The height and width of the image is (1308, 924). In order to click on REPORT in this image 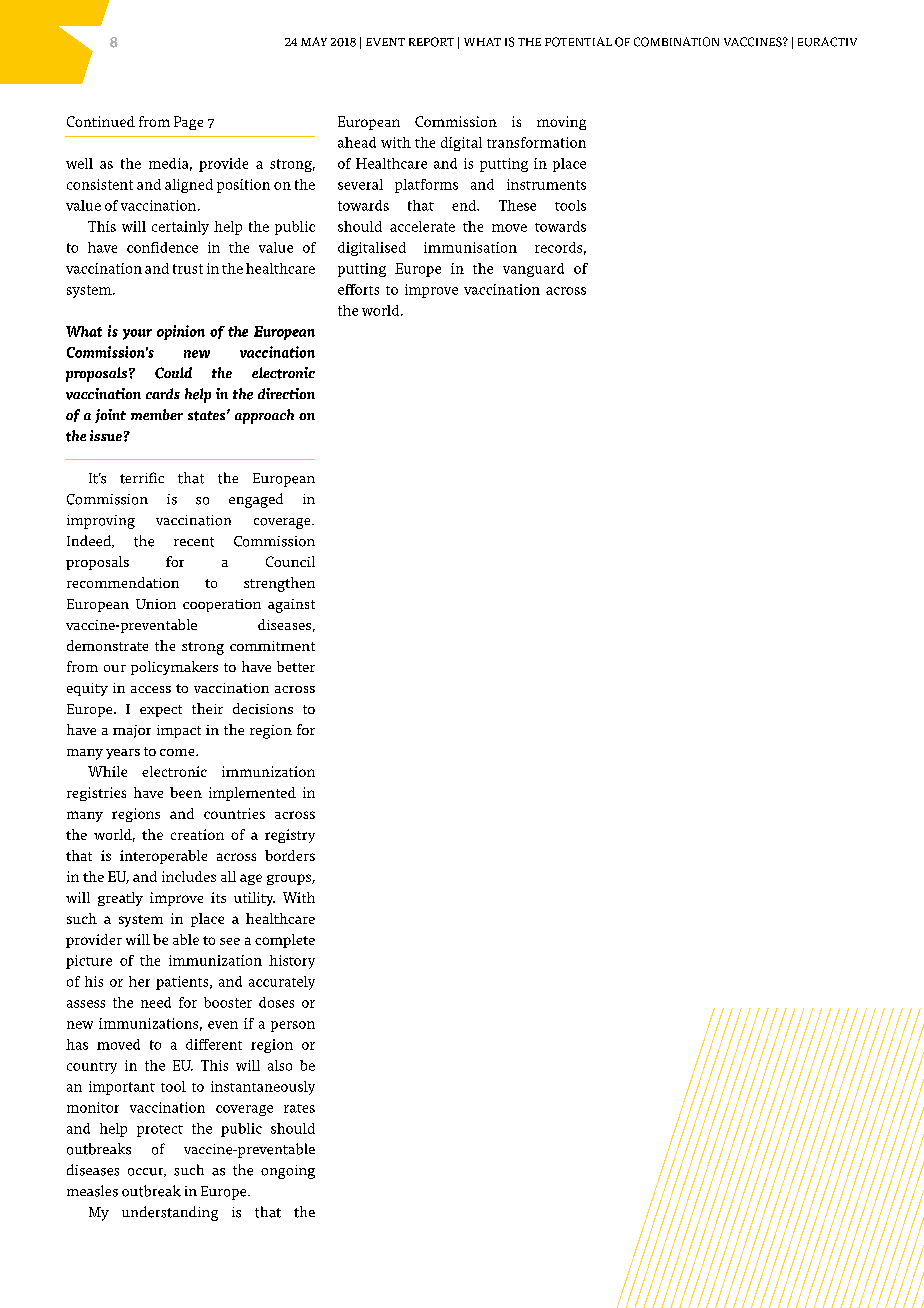, I will do `click(431, 42)`.
